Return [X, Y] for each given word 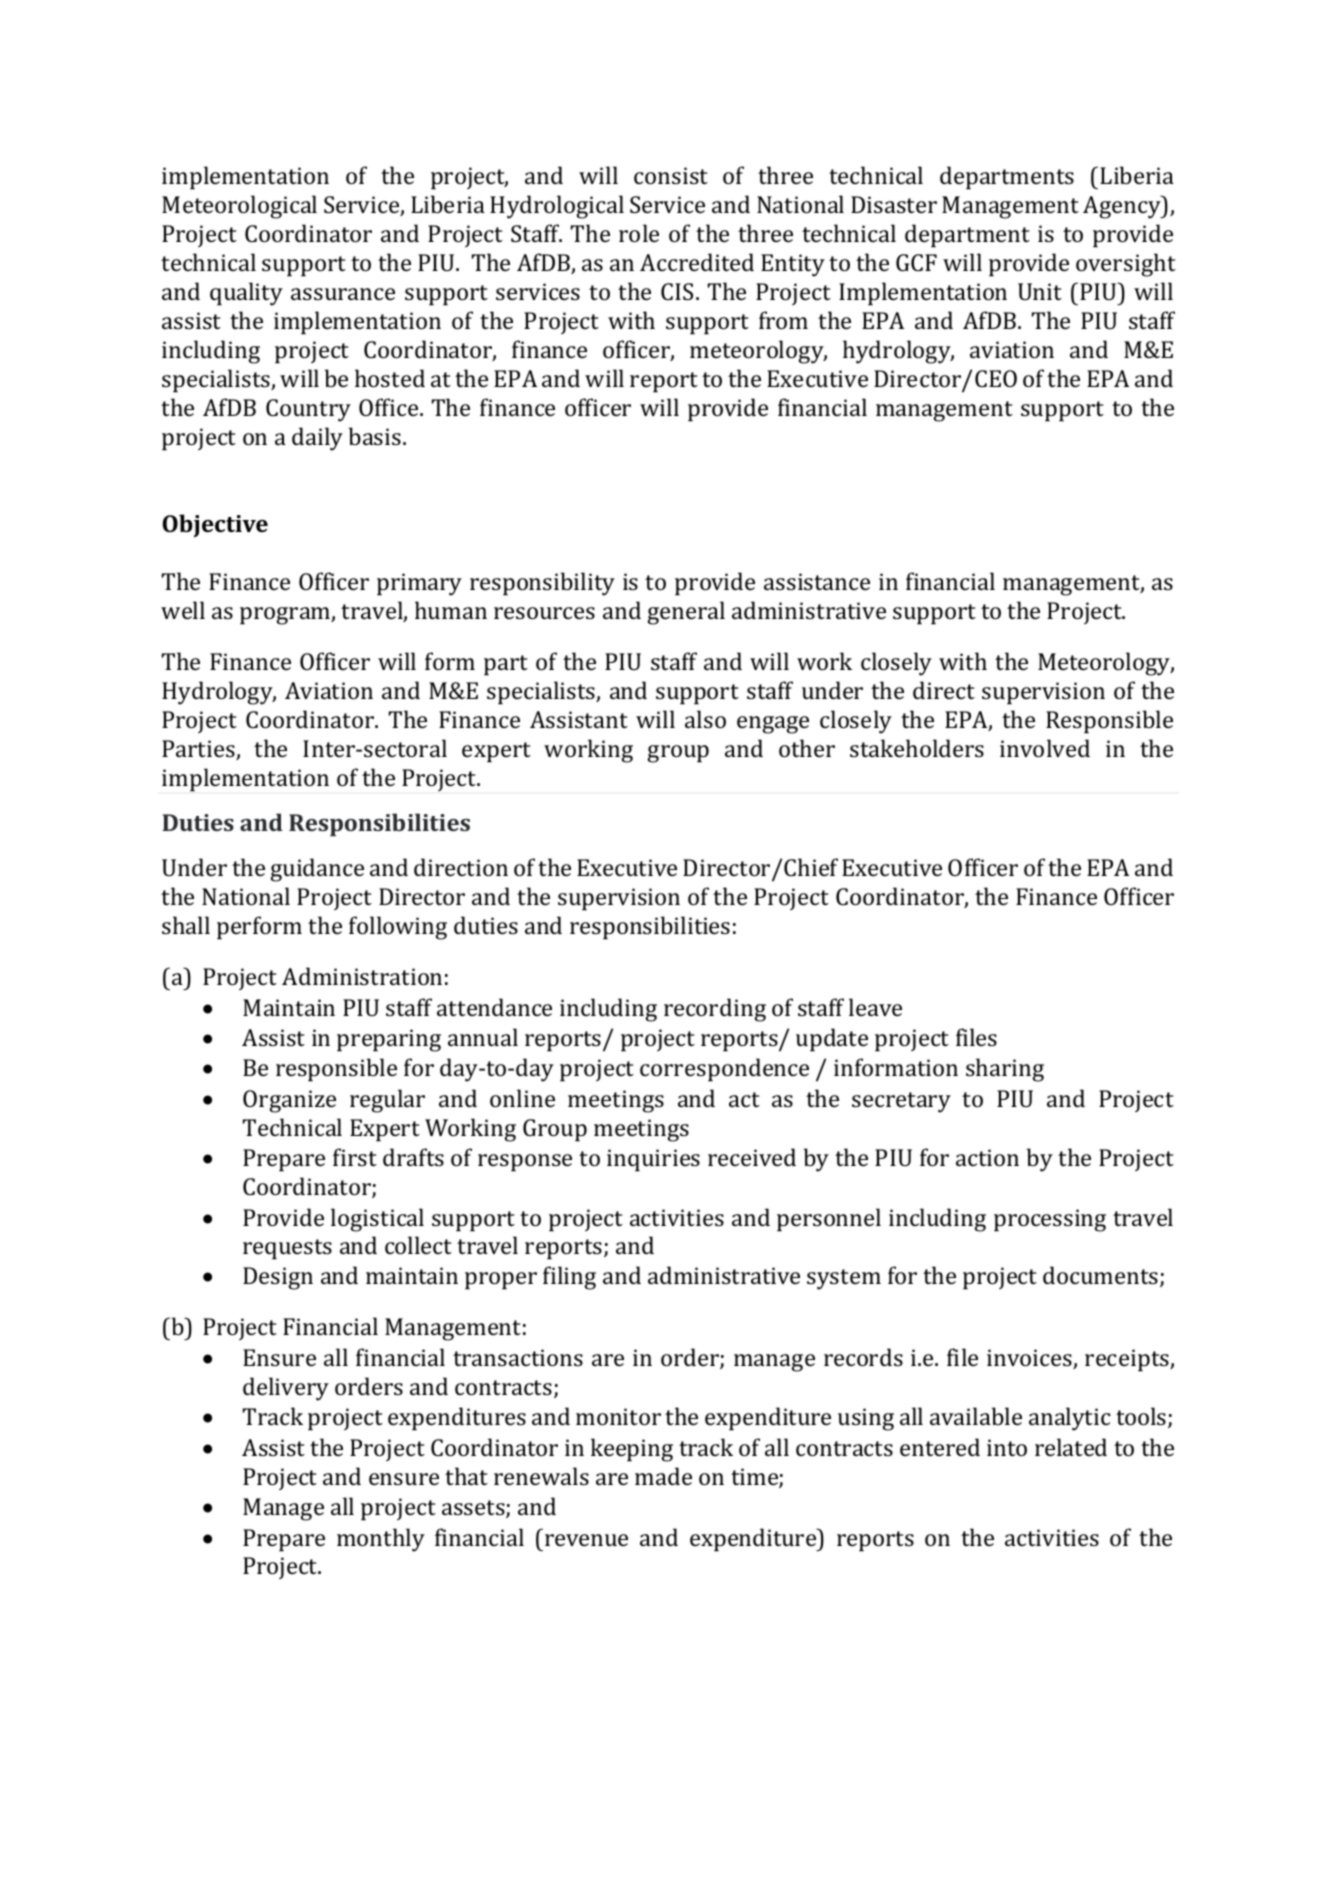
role [639, 233]
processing [1050, 1220]
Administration [362, 976]
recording [715, 1010]
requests [287, 1249]
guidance [317, 870]
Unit [1040, 291]
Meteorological [239, 207]
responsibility [542, 584]
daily [317, 439]
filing [569, 1278]
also [705, 719]
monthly [381, 1540]
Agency [1123, 207]
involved [1045, 748]
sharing [1005, 1070]
